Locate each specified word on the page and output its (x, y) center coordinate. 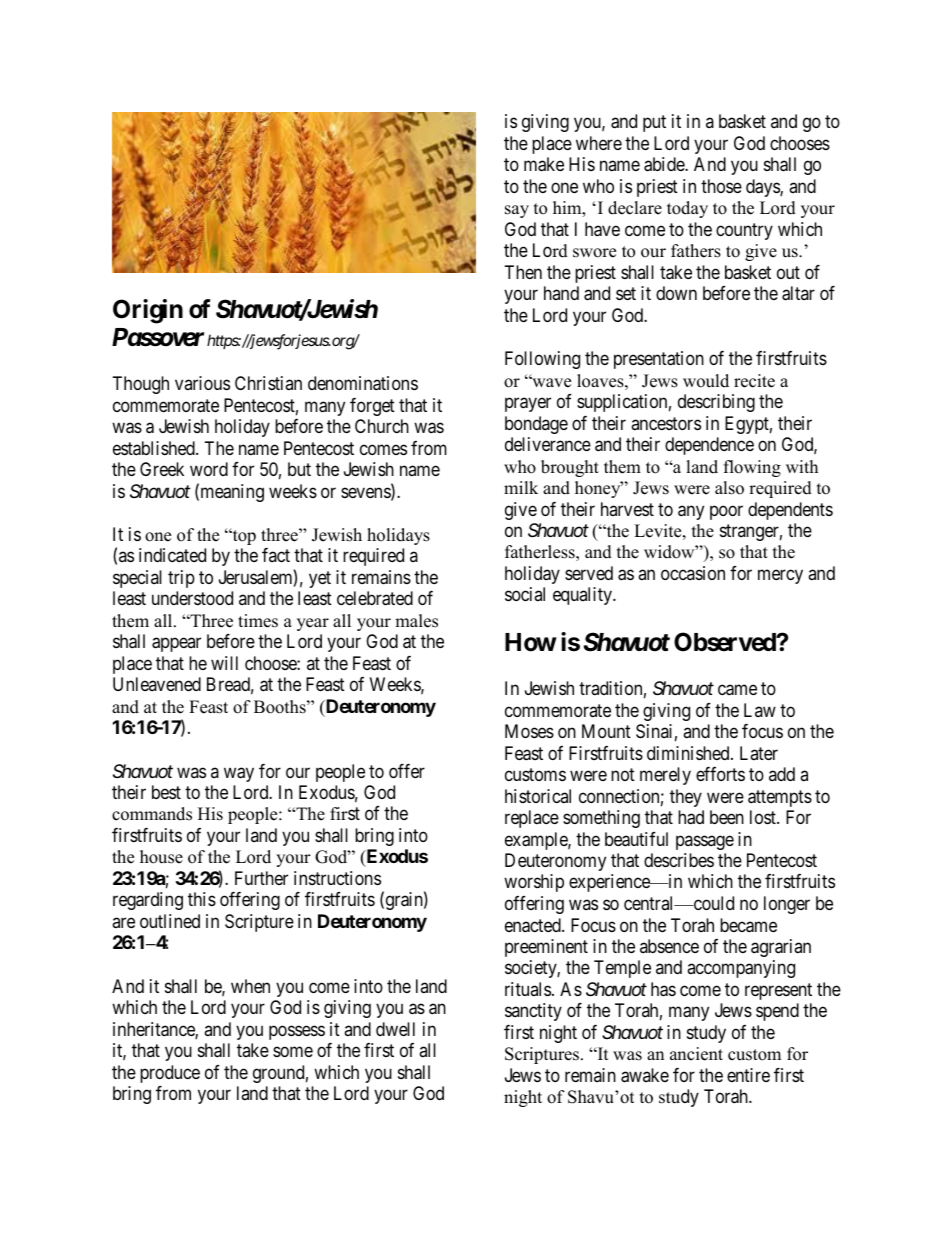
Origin (148, 311)
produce (170, 1074)
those (721, 186)
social (525, 594)
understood (192, 598)
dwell (395, 1029)
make (544, 164)
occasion (693, 573)
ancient (696, 1054)
